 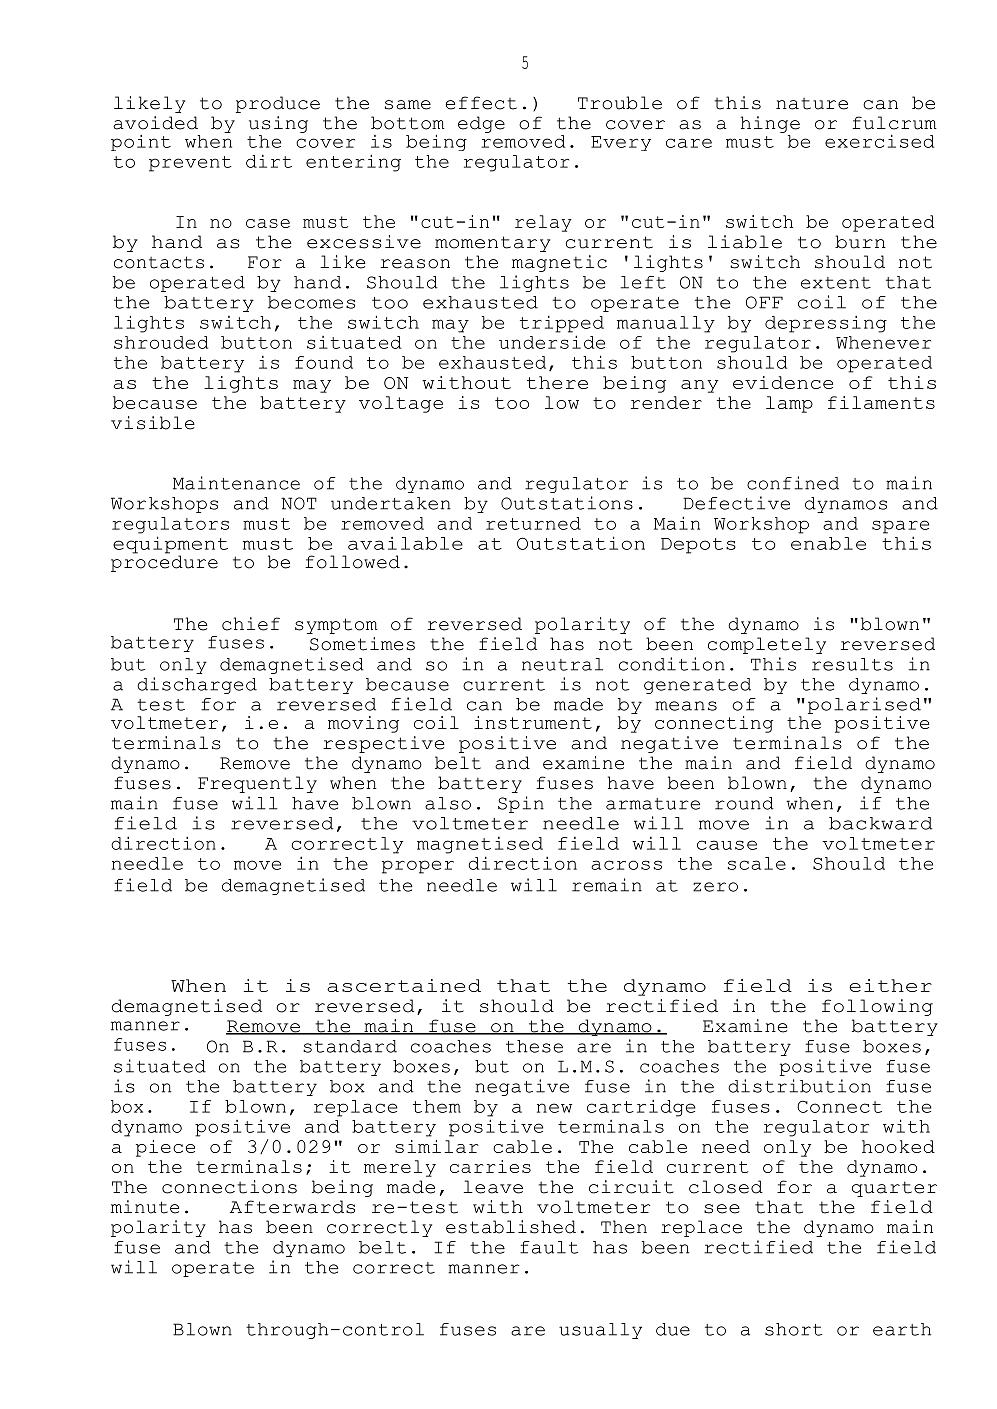 What do you see at coordinates (418, 867) in the image?
I see `proper` at bounding box center [418, 867].
